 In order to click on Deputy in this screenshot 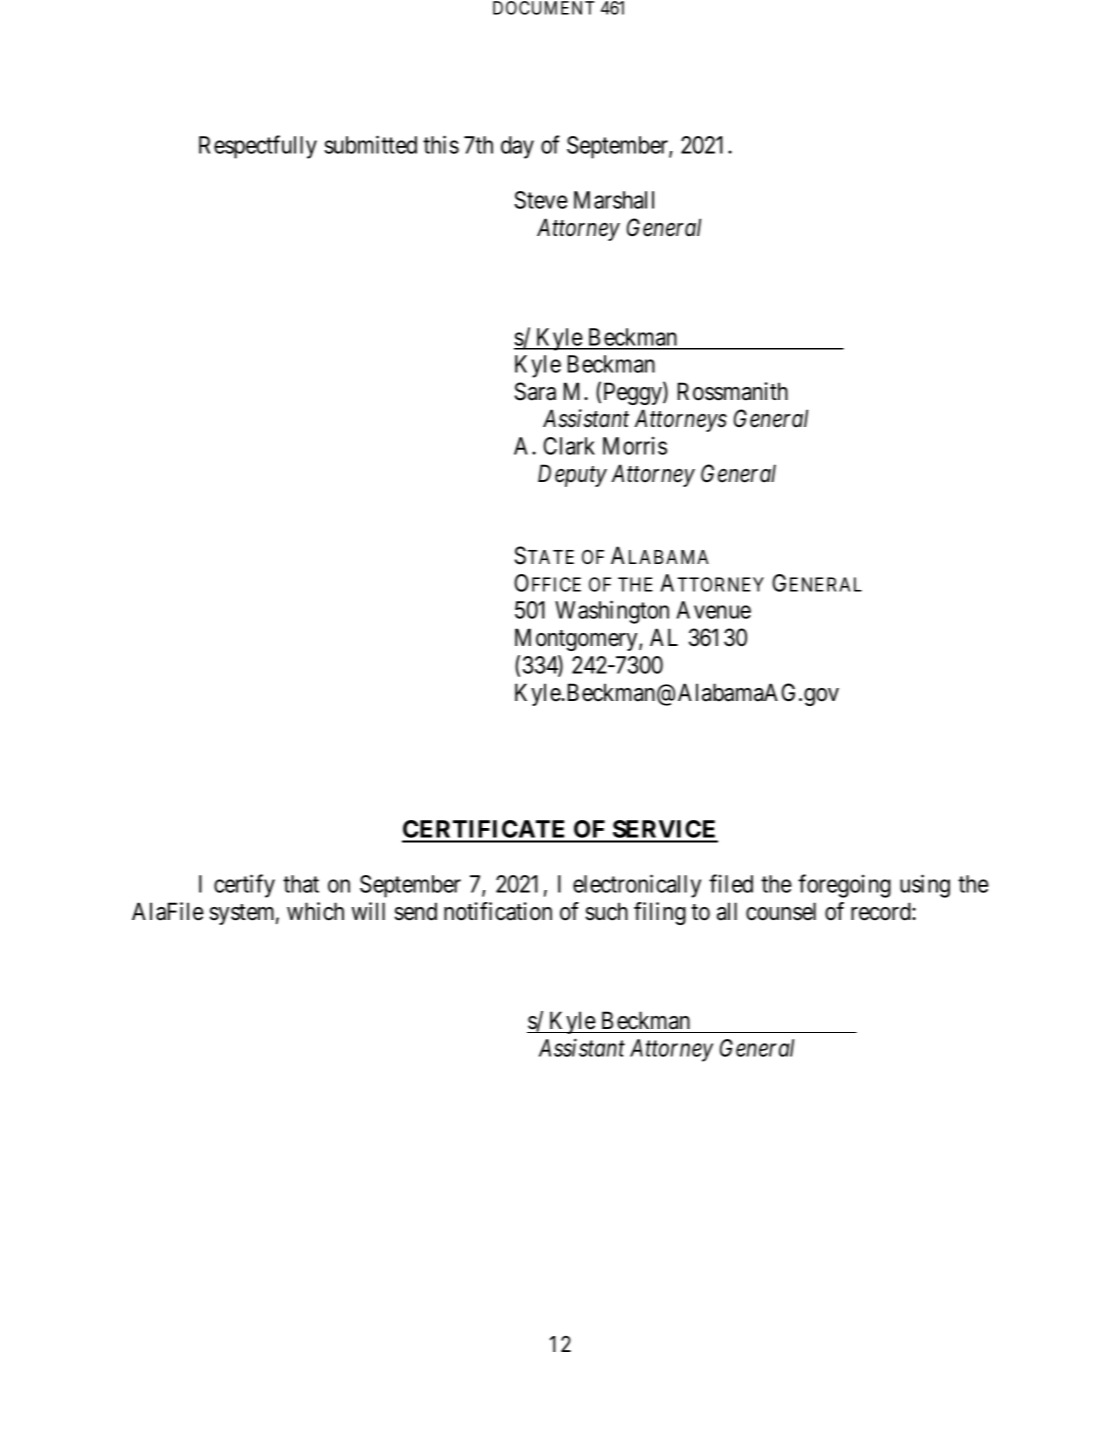, I will do `click(572, 475)`.
